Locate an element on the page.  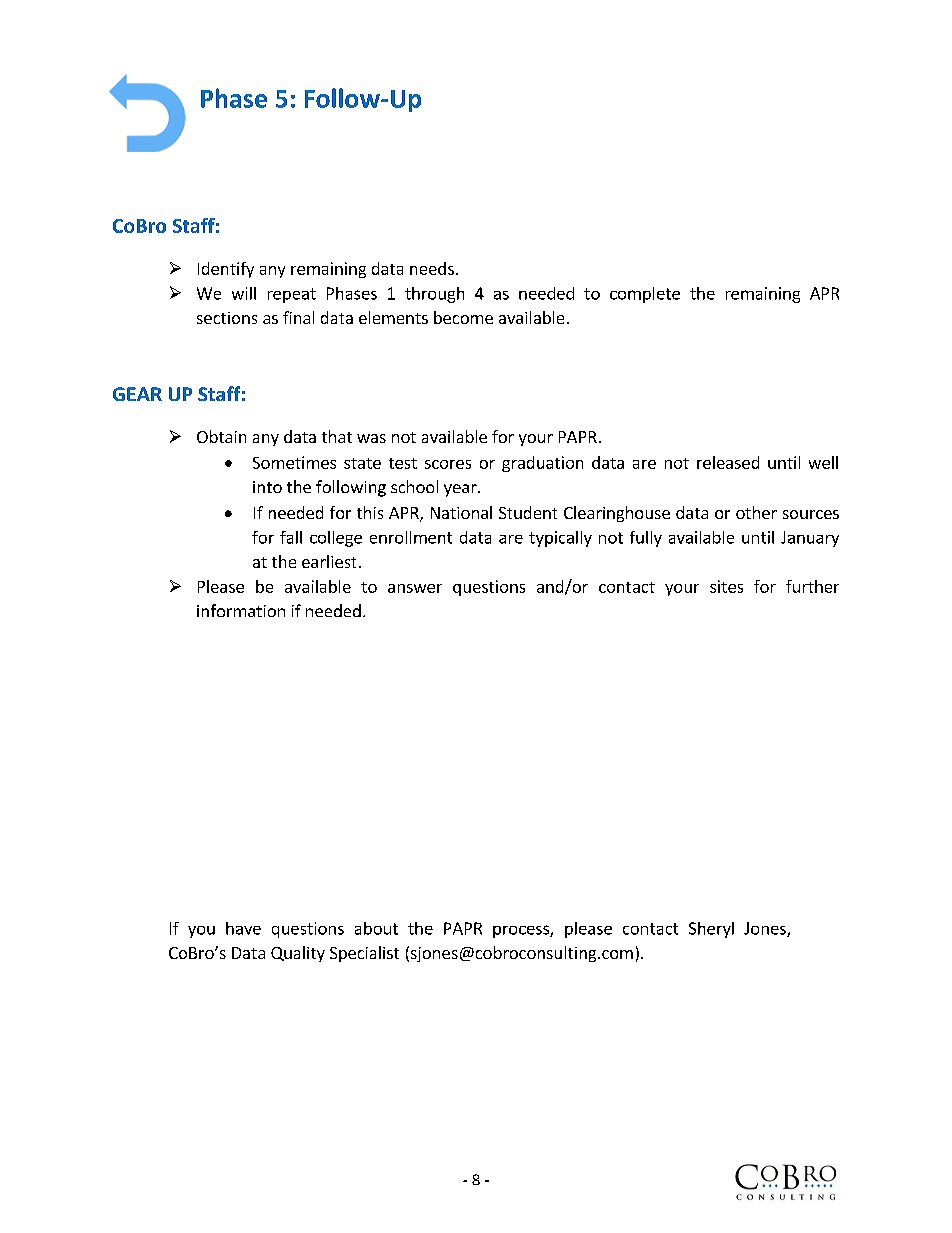
sites is located at coordinates (726, 586).
